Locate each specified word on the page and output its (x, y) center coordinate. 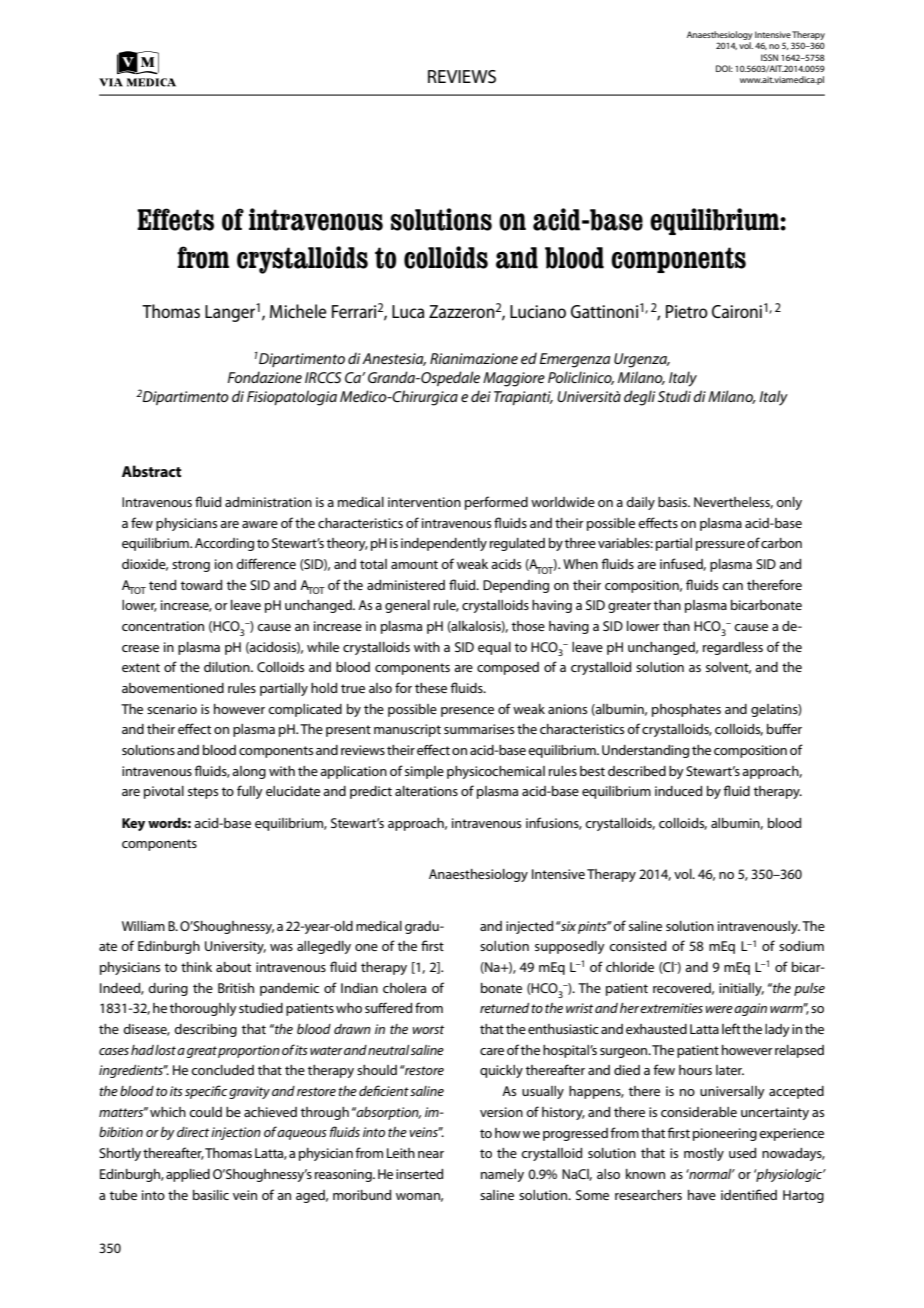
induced (678, 791)
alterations (426, 791)
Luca (408, 311)
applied (188, 1175)
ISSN (769, 57)
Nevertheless (733, 503)
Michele (298, 311)
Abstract (152, 471)
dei (481, 396)
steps (203, 793)
